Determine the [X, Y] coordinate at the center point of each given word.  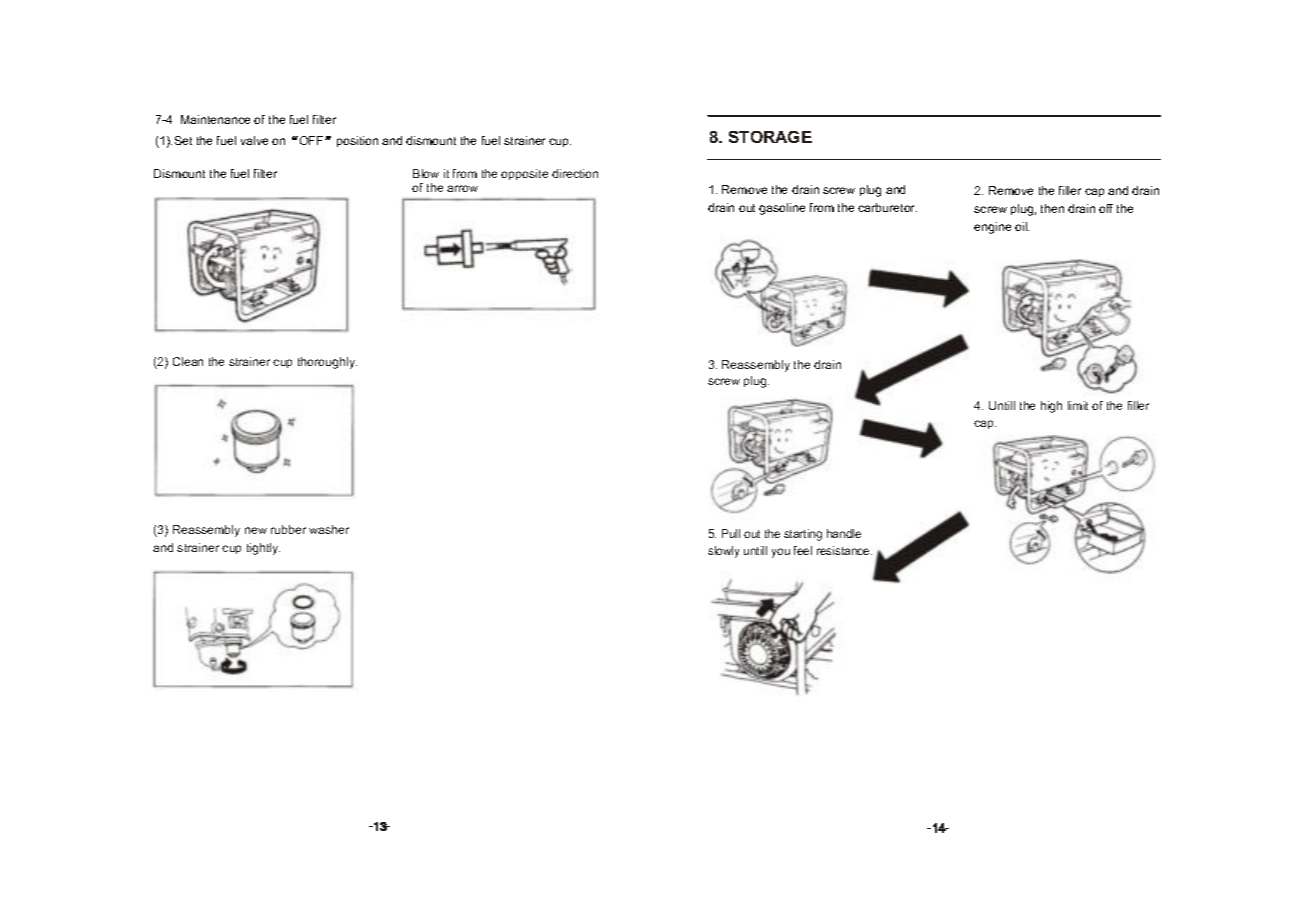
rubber [288, 529]
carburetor [887, 207]
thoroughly [327, 363]
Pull [731, 533]
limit [1078, 405]
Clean [188, 361]
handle [844, 533]
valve [254, 140]
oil [1022, 226]
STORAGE [770, 137]
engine [992, 228]
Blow [426, 173]
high [1051, 407]
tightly [263, 549]
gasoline [782, 209]
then [1052, 208]
